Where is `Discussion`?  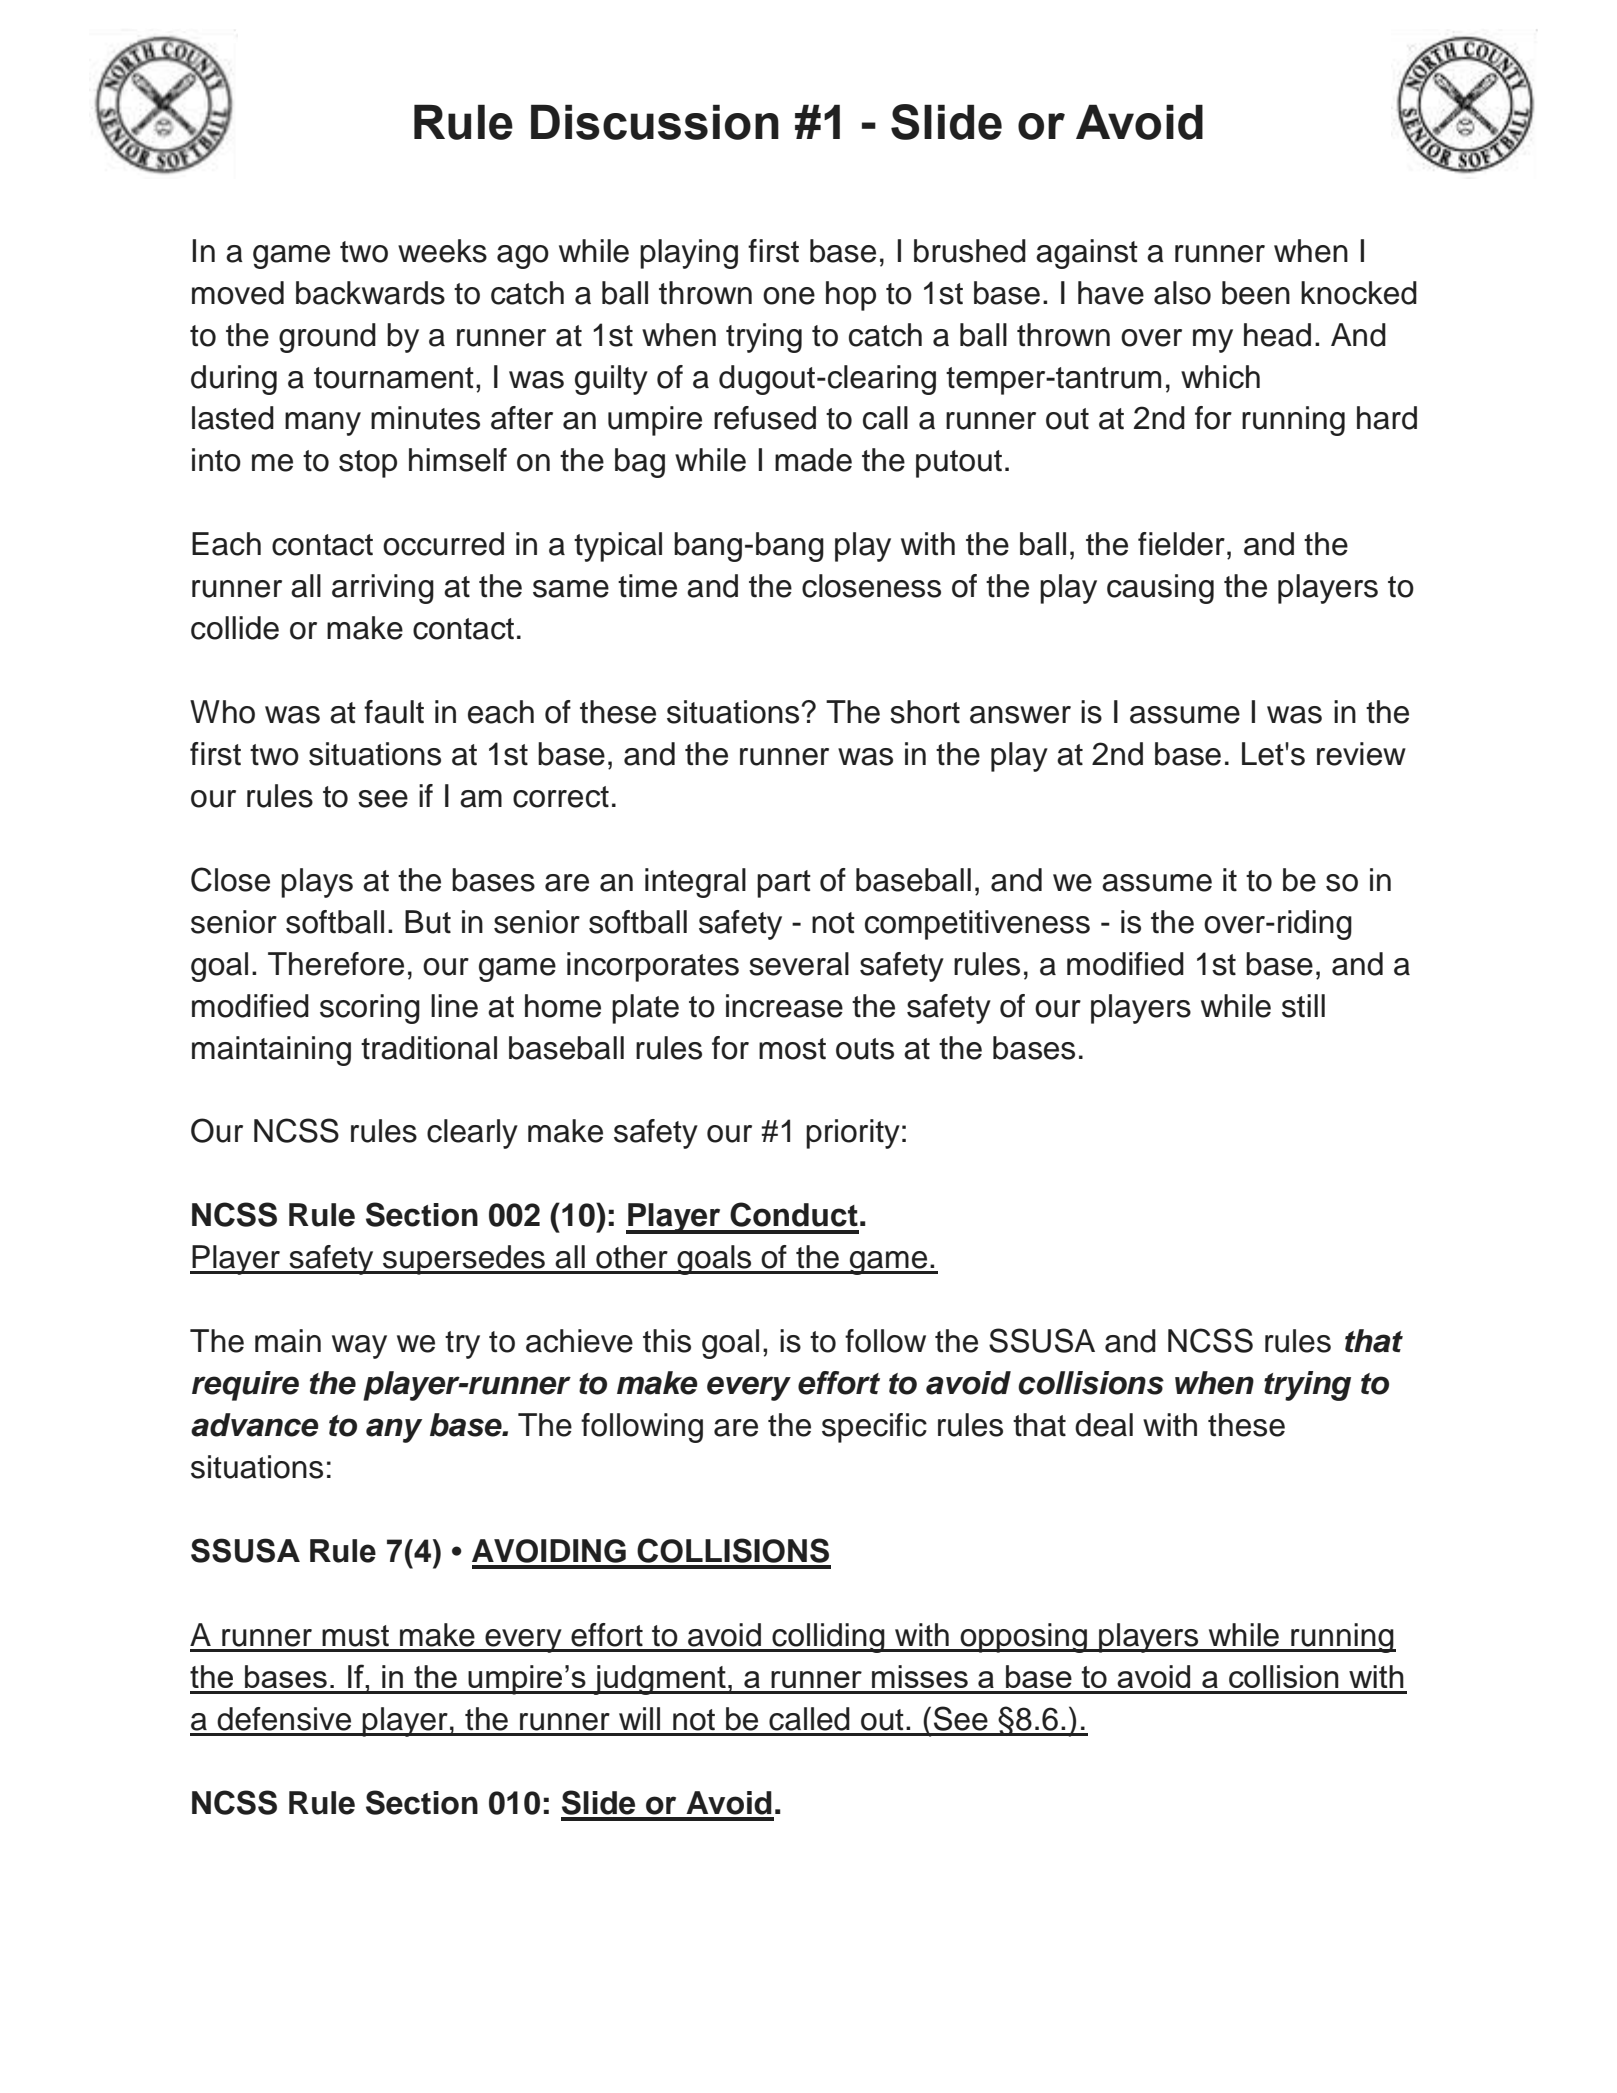
Discussion is located at coordinates (655, 122).
